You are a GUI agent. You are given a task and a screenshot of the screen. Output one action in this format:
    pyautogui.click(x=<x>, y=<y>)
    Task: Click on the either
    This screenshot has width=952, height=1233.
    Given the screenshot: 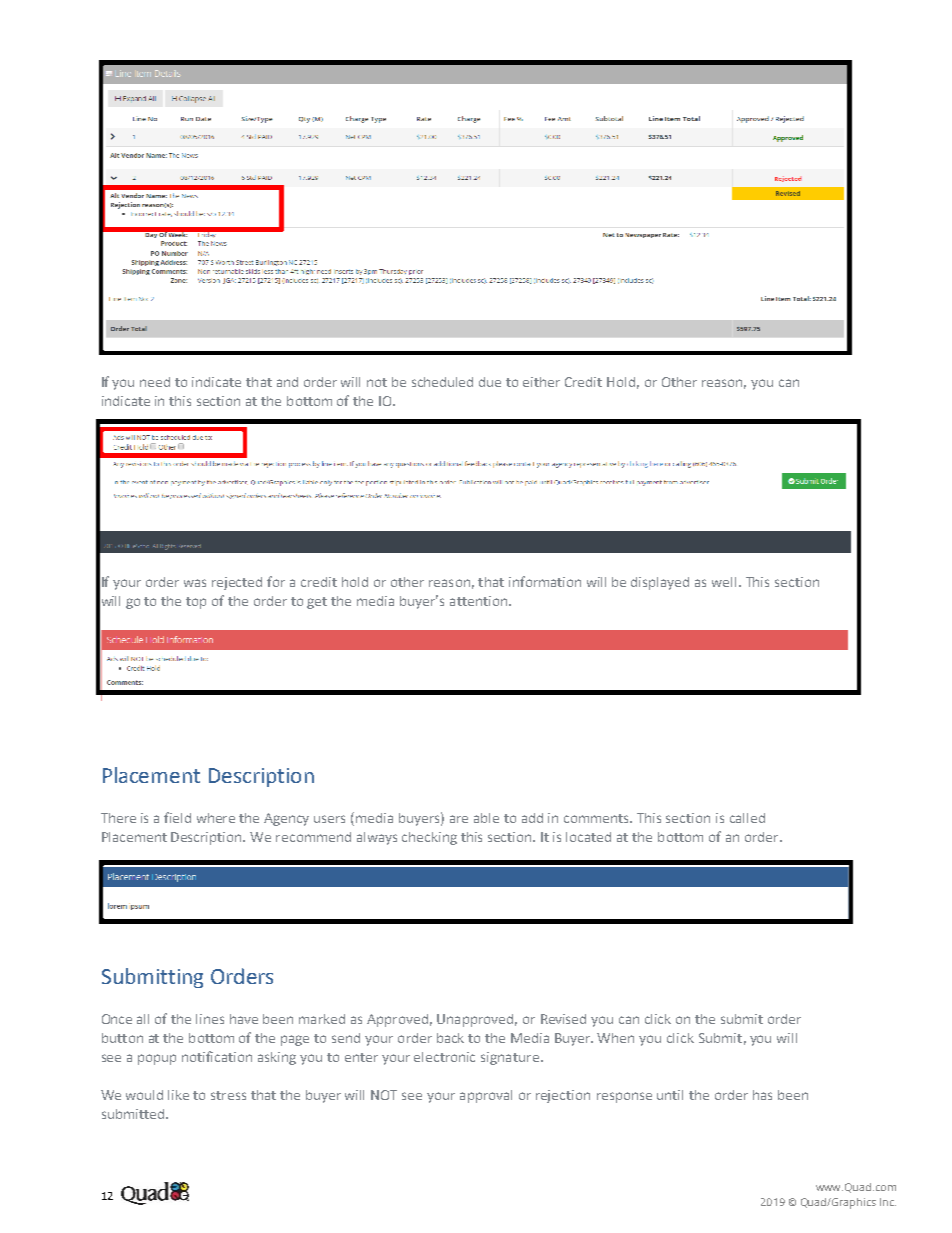 What is the action you would take?
    pyautogui.click(x=541, y=382)
